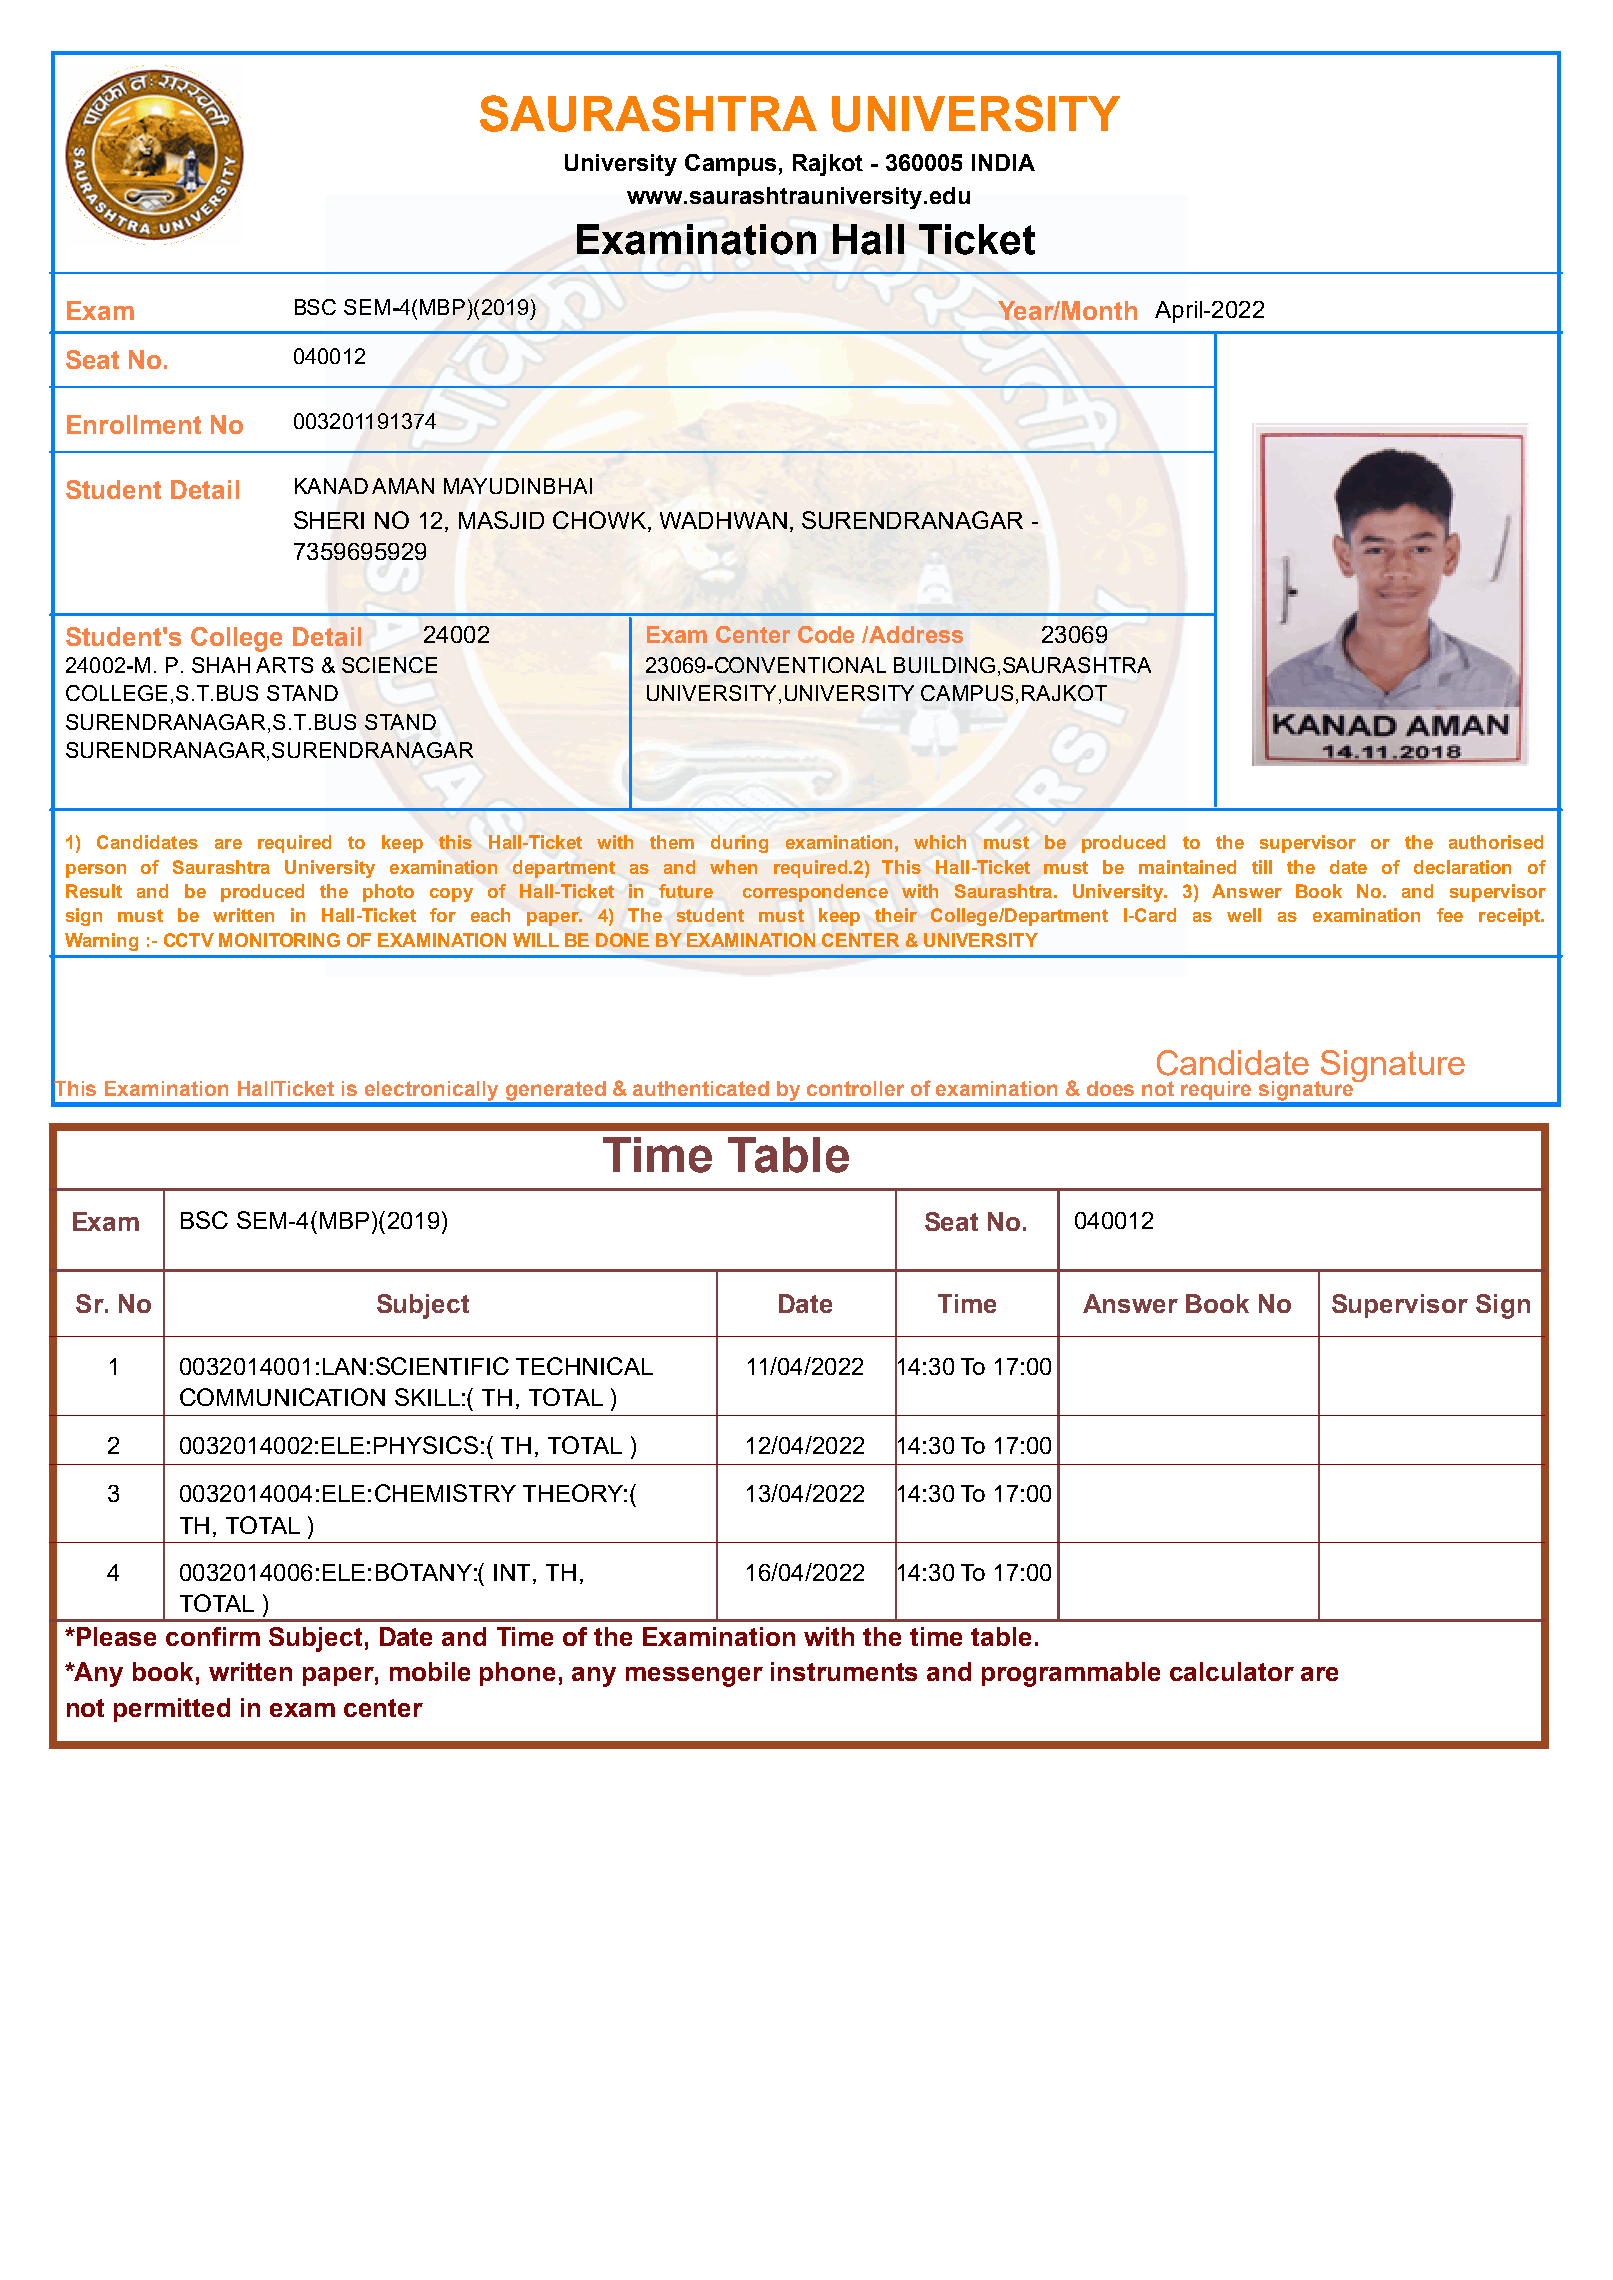 The width and height of the document is (1613, 2280). What do you see at coordinates (826, 634) in the document?
I see `Code` at bounding box center [826, 634].
